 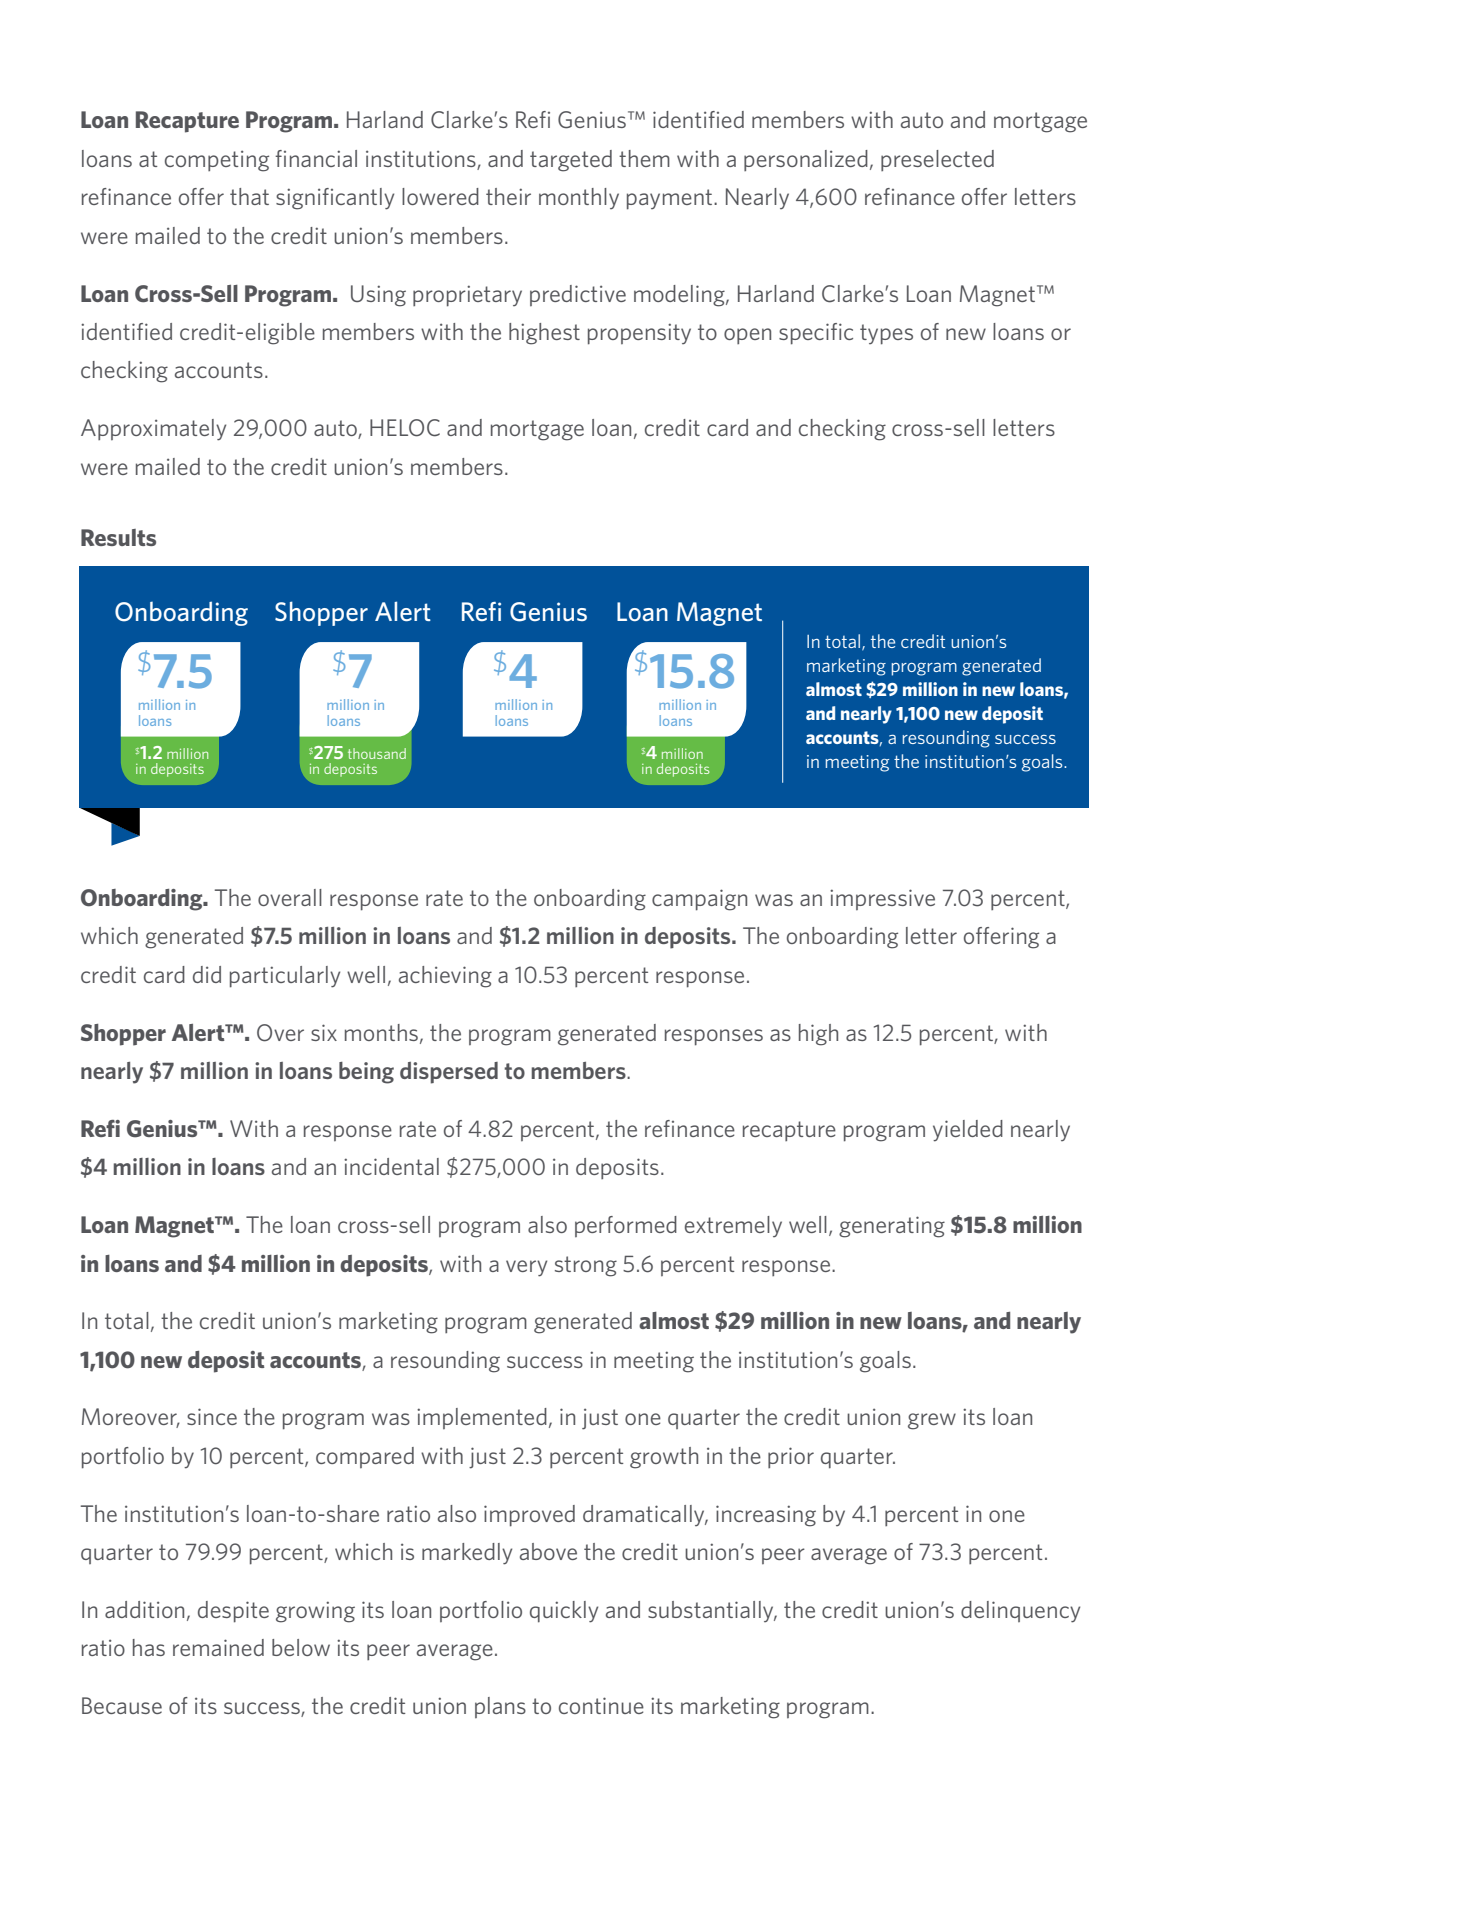 I want to click on personalized, so click(x=806, y=160).
